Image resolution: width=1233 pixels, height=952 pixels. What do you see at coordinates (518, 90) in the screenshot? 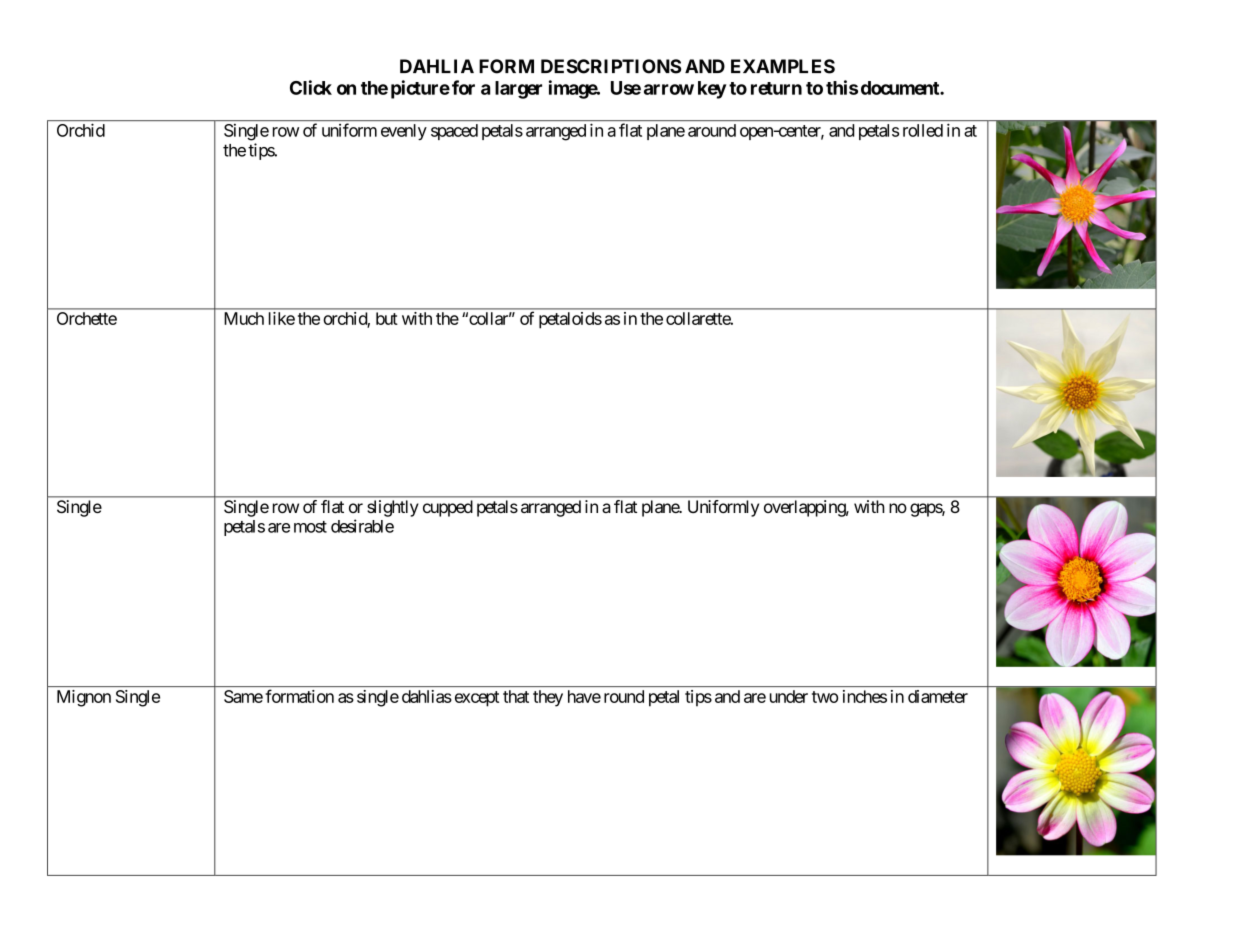
I see `larger` at bounding box center [518, 90].
